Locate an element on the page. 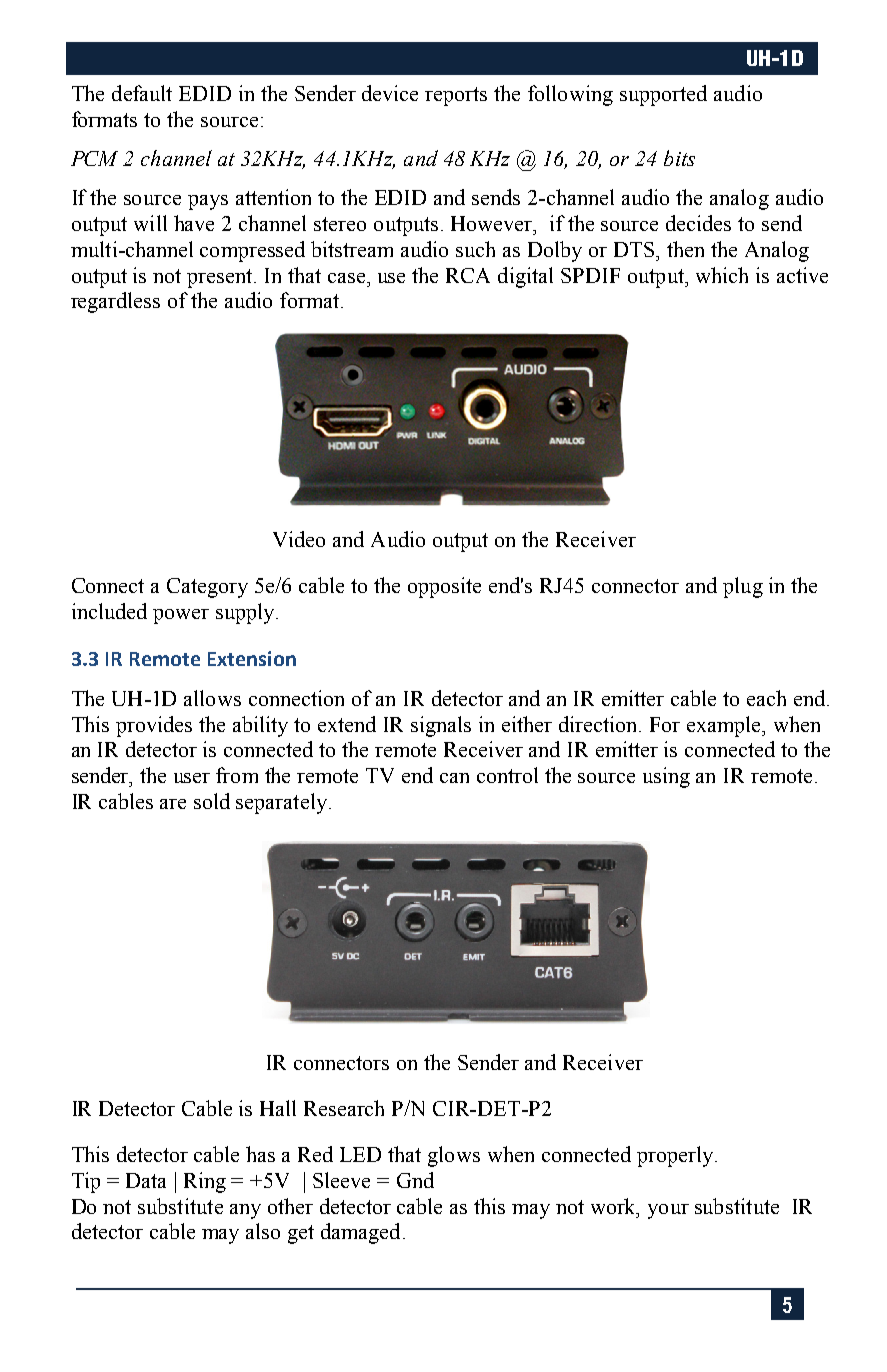 The image size is (887, 1372). Gnd is located at coordinates (415, 1180).
